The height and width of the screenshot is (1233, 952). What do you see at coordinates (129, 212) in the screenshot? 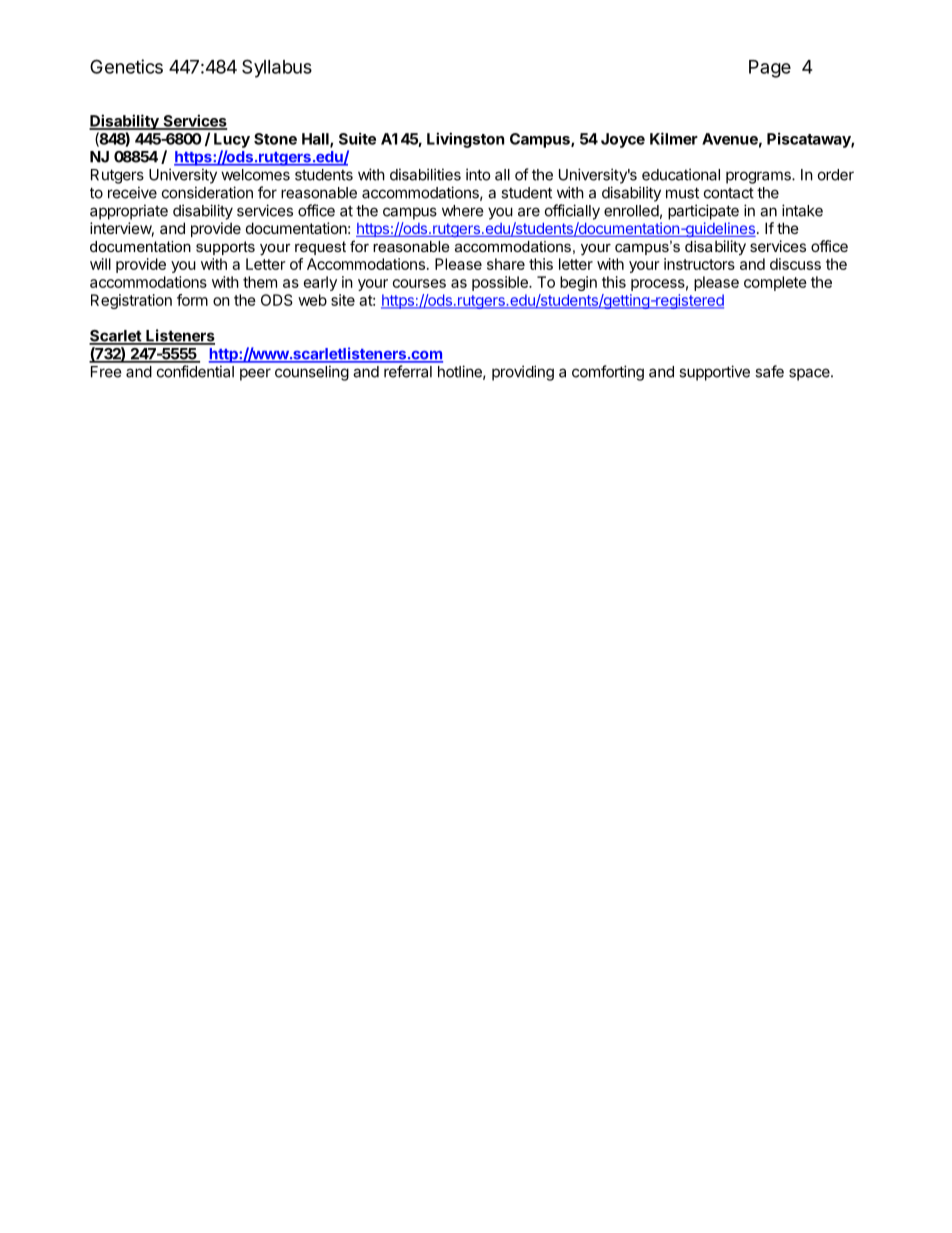
I see `appropriate` at bounding box center [129, 212].
